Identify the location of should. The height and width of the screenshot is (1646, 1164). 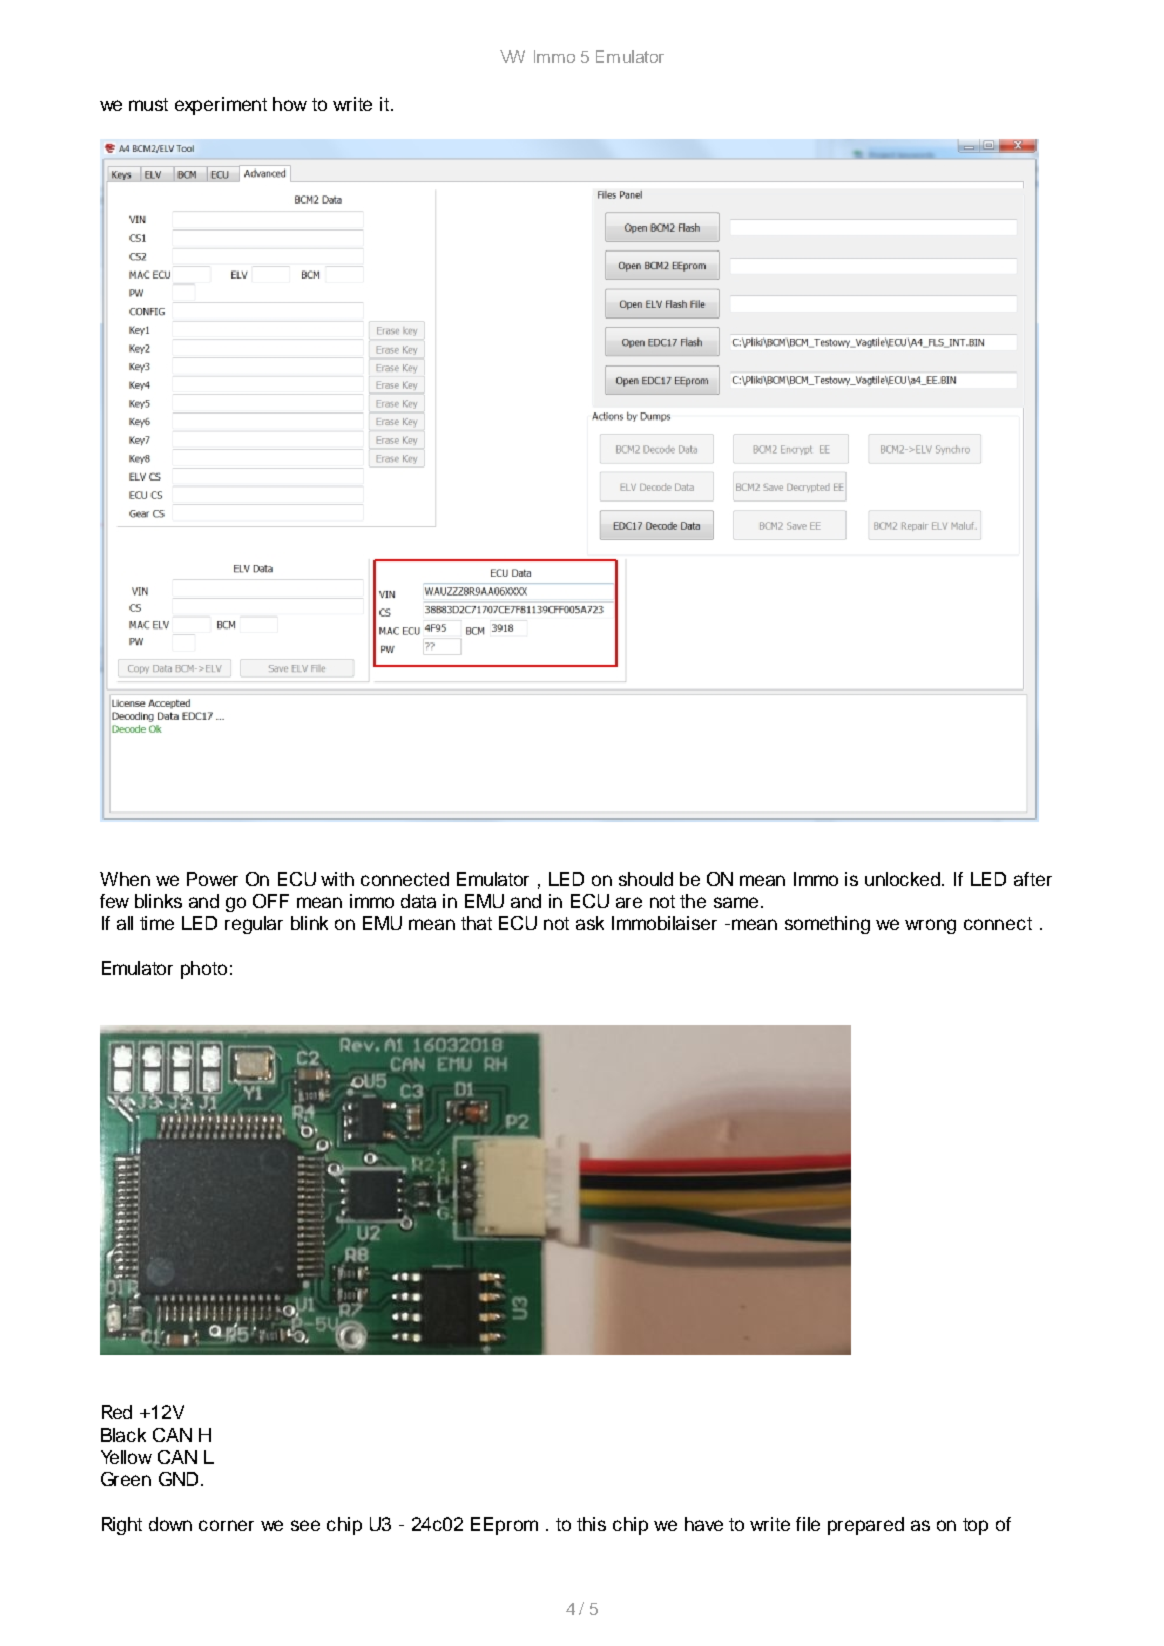
(646, 879).
